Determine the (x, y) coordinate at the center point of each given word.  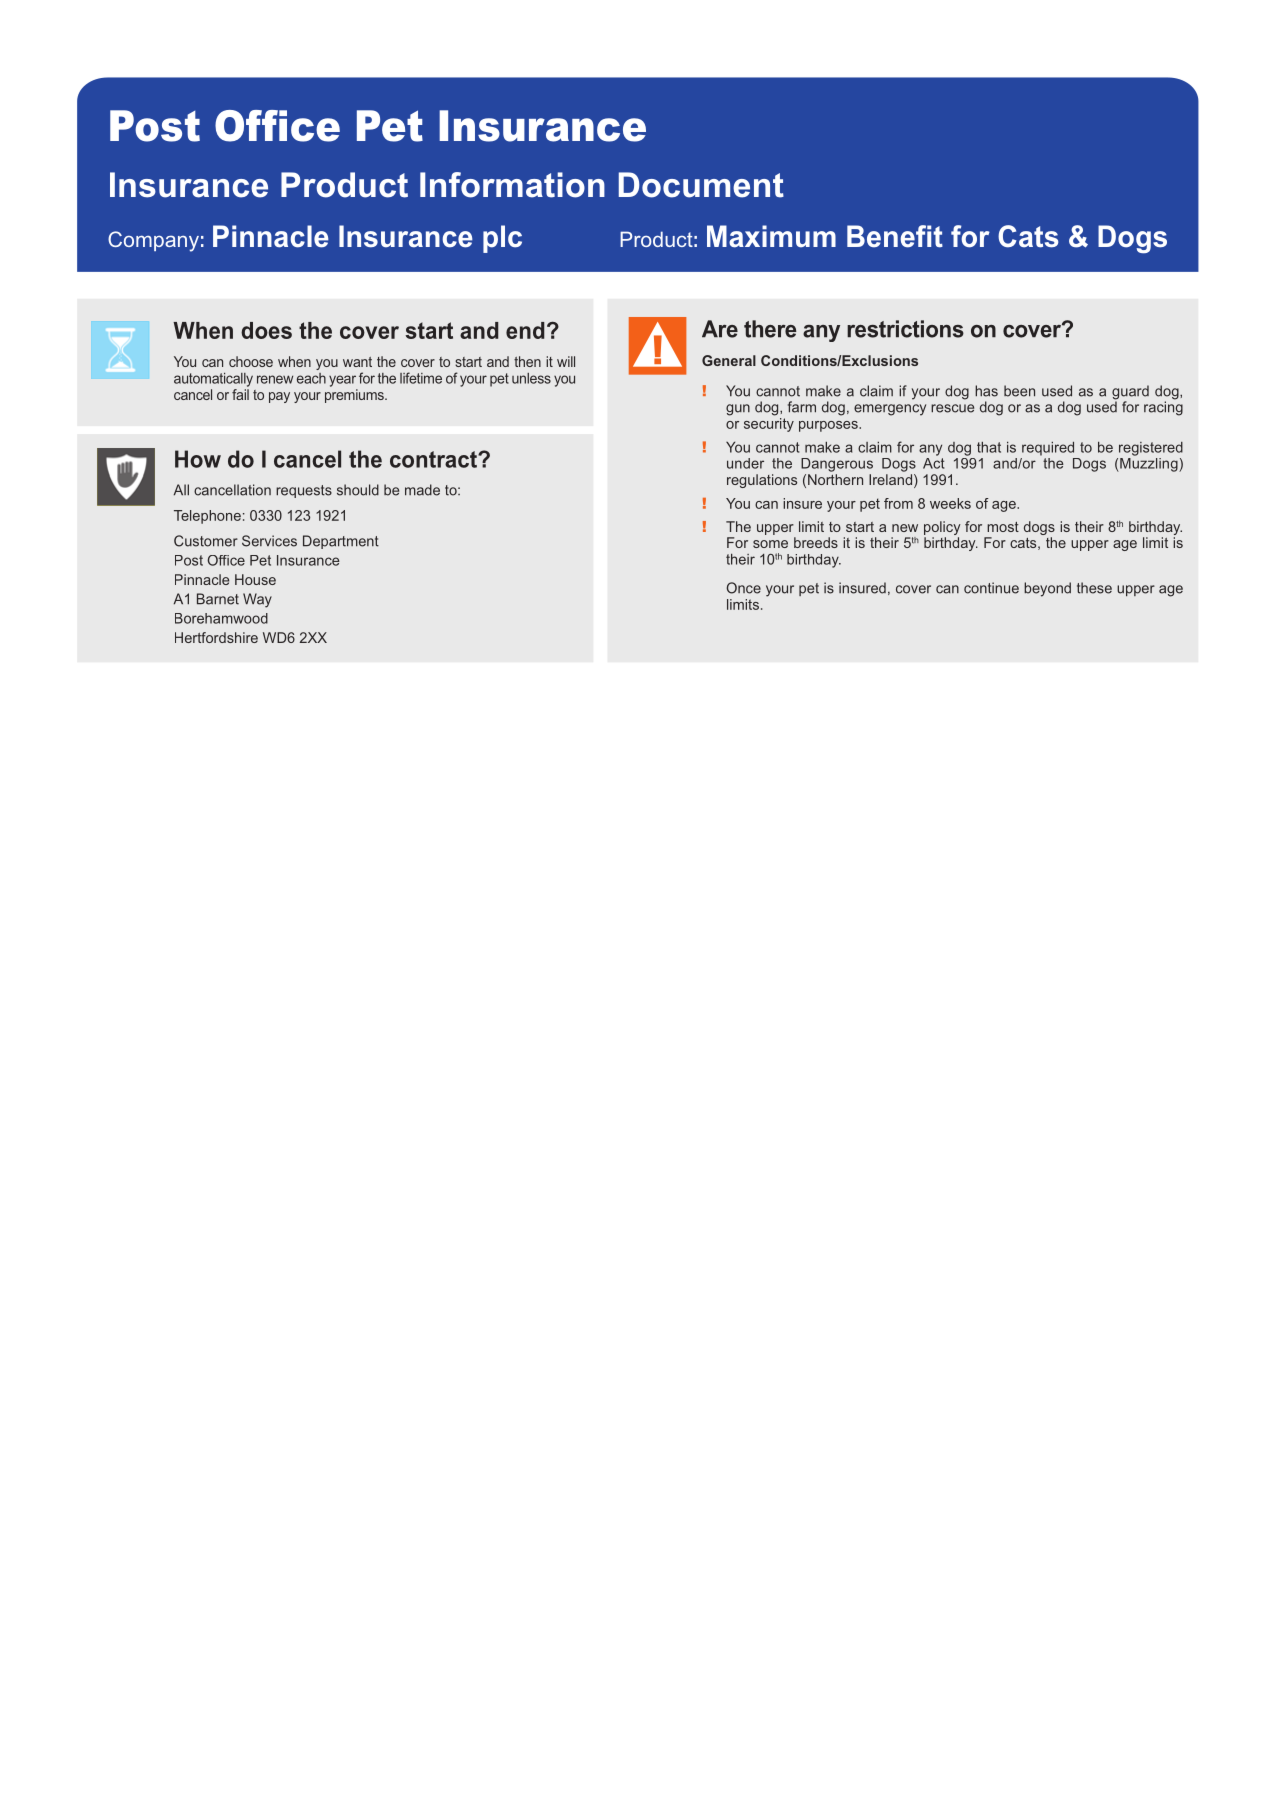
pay (279, 397)
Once (743, 588)
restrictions (905, 329)
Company (153, 241)
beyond (1047, 589)
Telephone (207, 517)
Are (720, 329)
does (266, 330)
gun (738, 410)
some (770, 544)
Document (701, 185)
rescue (952, 408)
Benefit (895, 236)
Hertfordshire (216, 637)
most (1003, 527)
